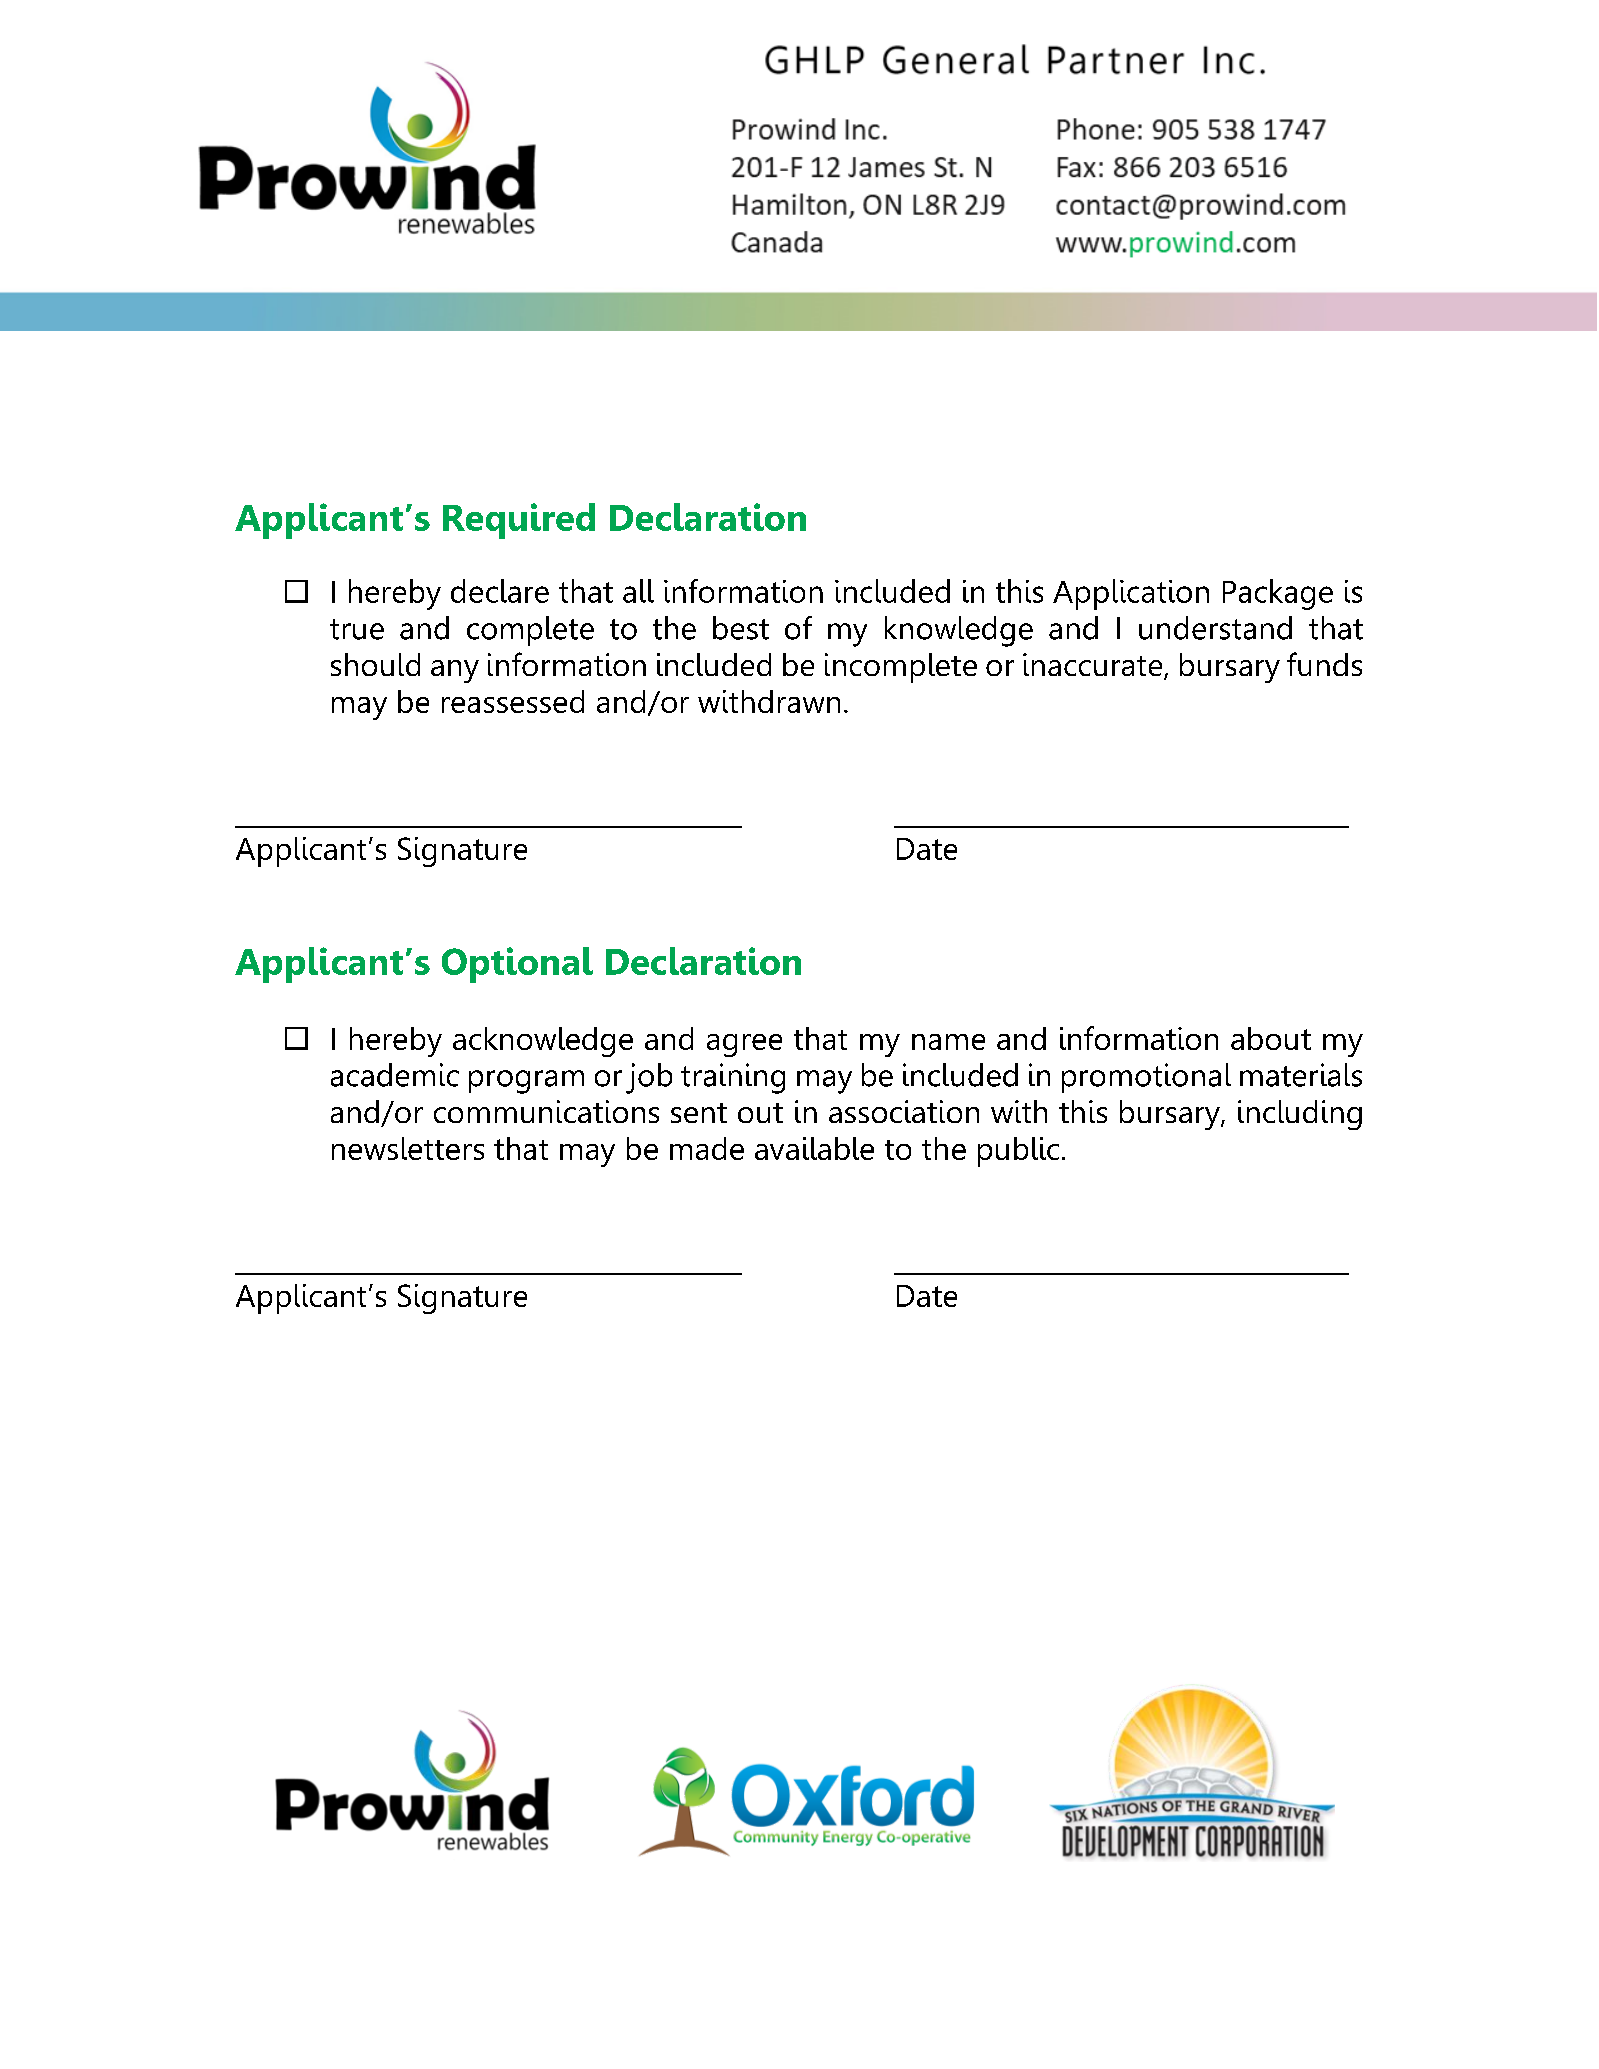 This screenshot has height=2069, width=1599. I want to click on newsletters, so click(408, 1148).
